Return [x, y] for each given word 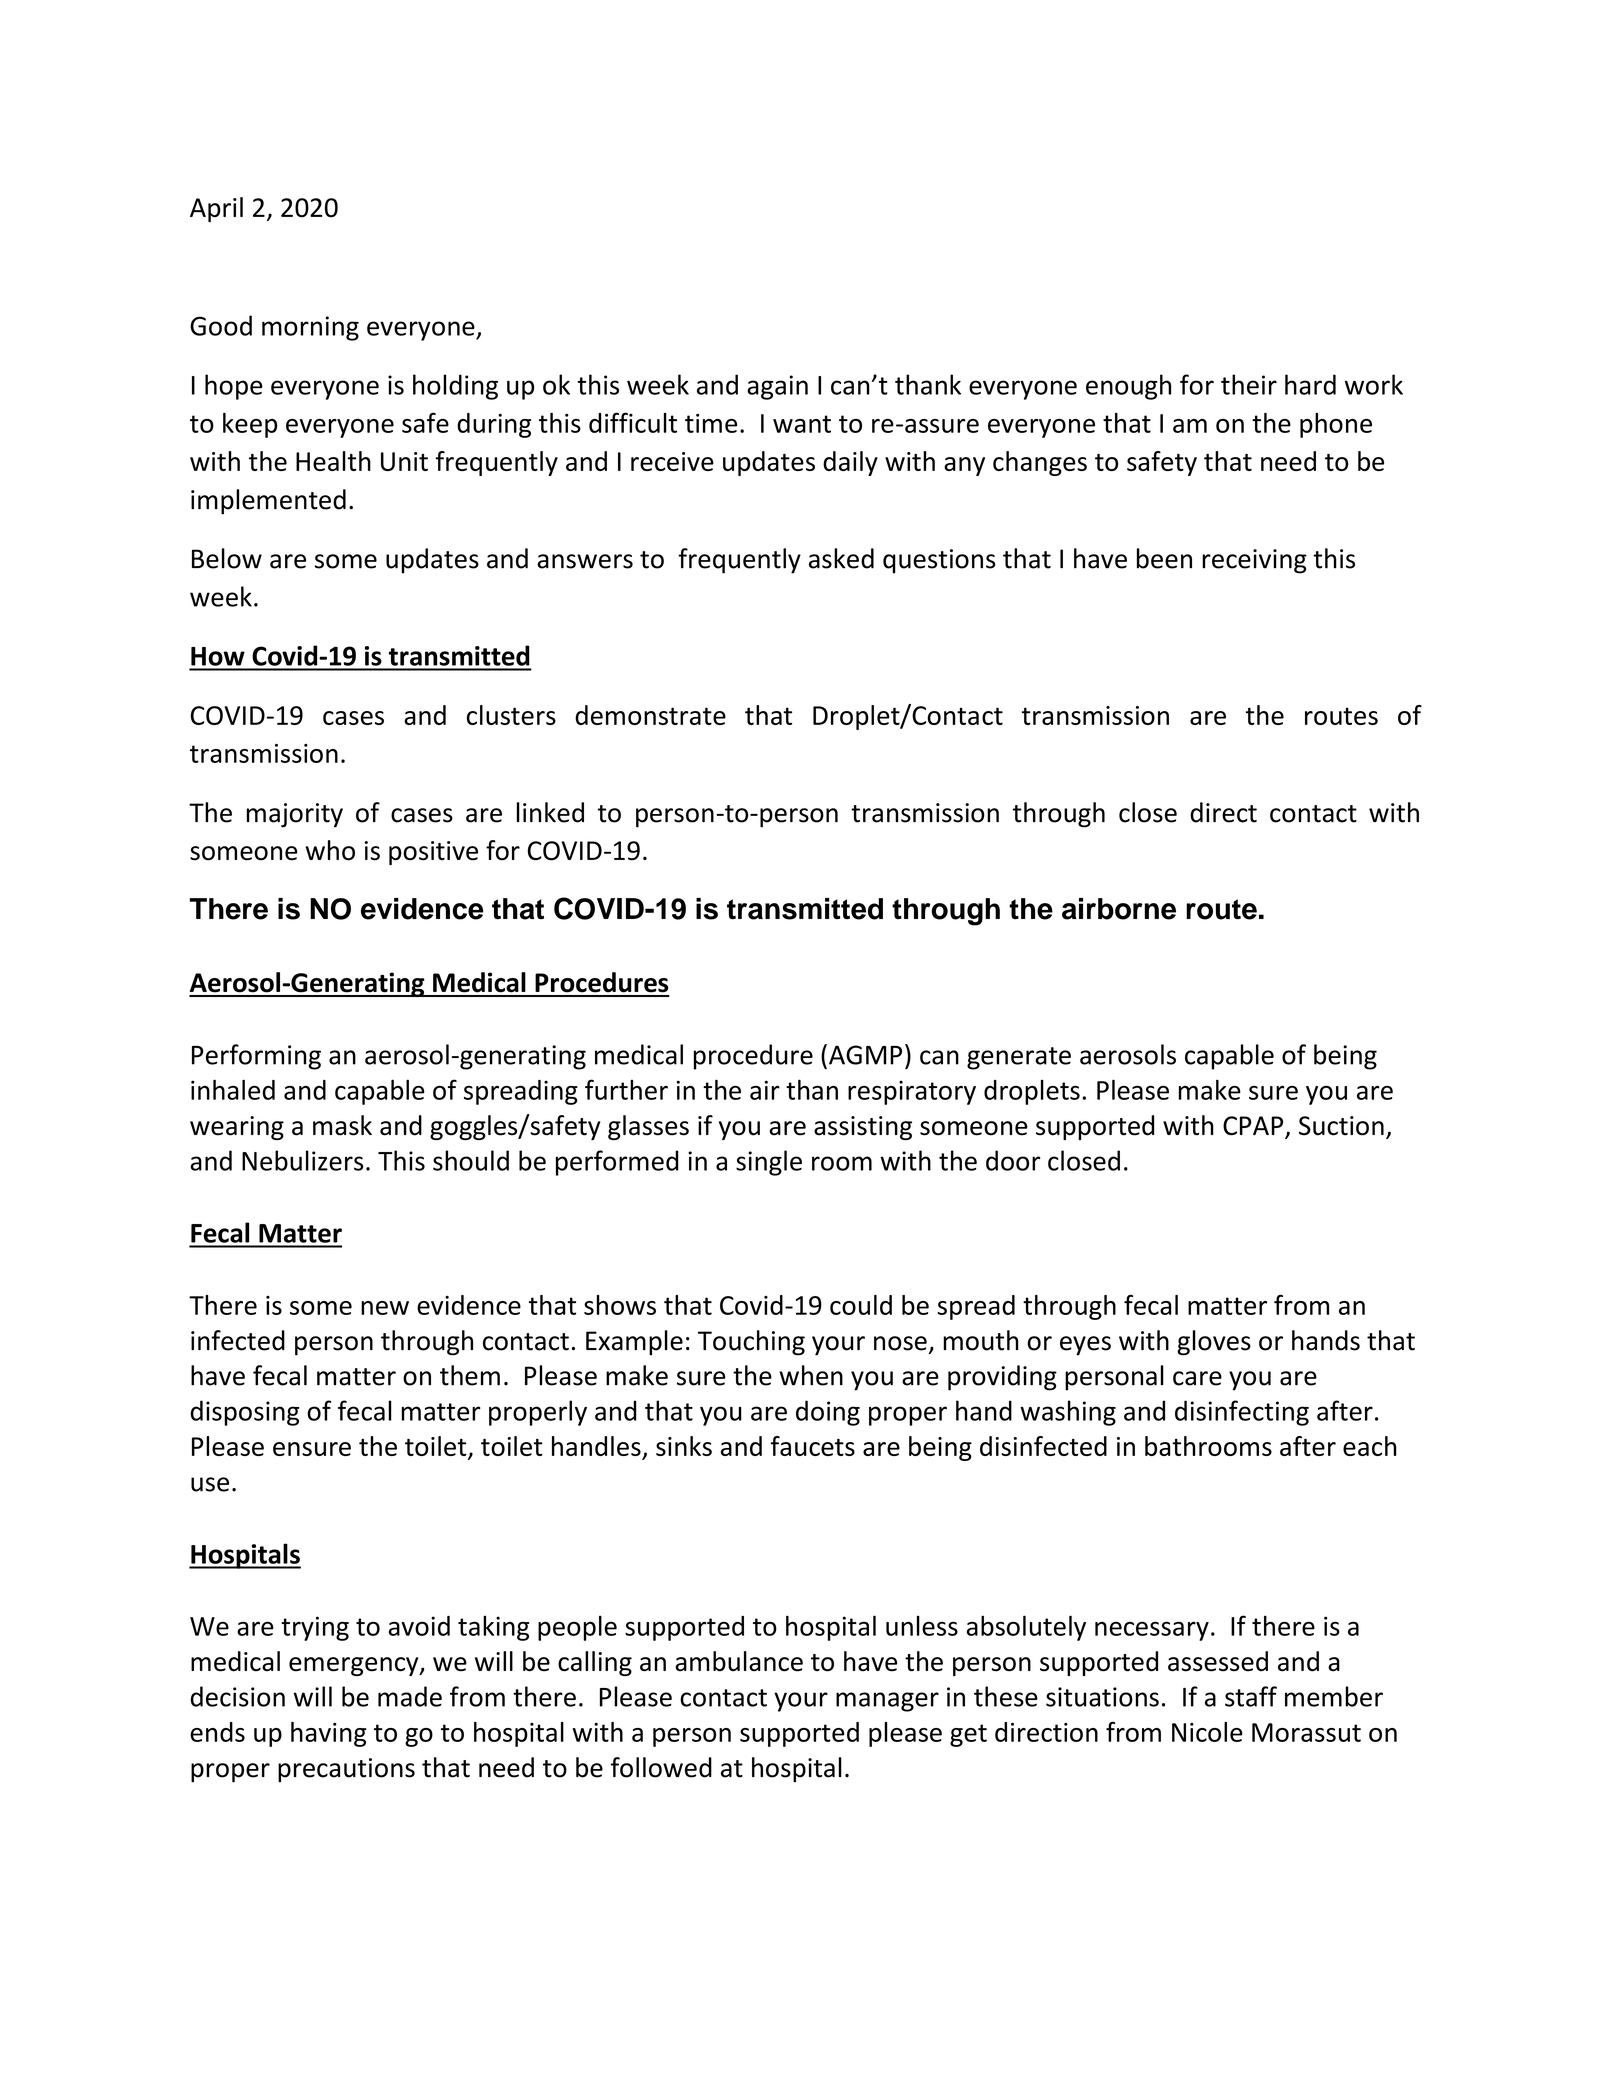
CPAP [1254, 1127]
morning [310, 328]
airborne [1119, 909]
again [777, 387]
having [328, 1734]
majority [295, 815]
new [385, 1308]
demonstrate [650, 715]
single [769, 1163]
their [1249, 384]
